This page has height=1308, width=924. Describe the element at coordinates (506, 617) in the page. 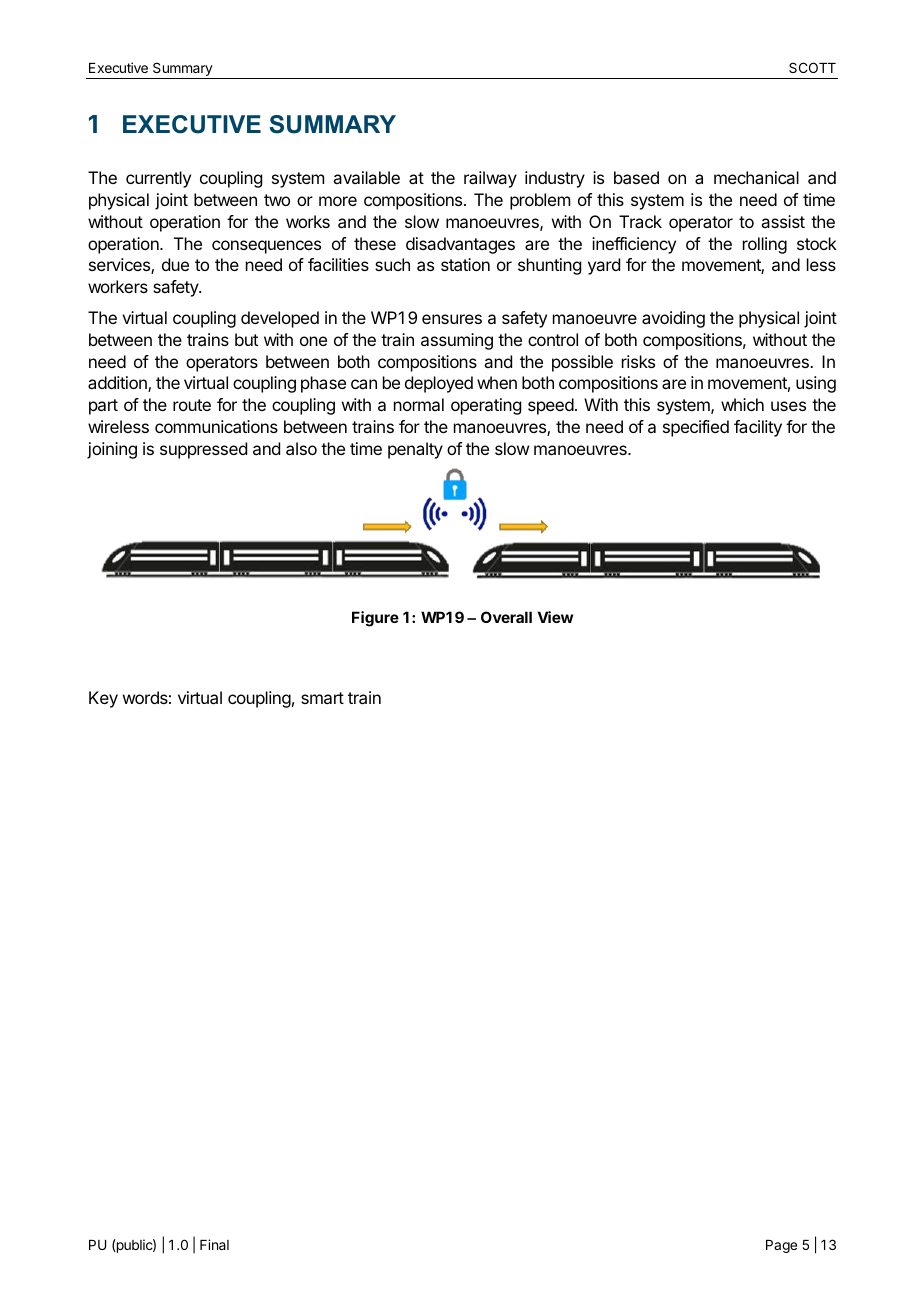

I see `Overall` at that location.
